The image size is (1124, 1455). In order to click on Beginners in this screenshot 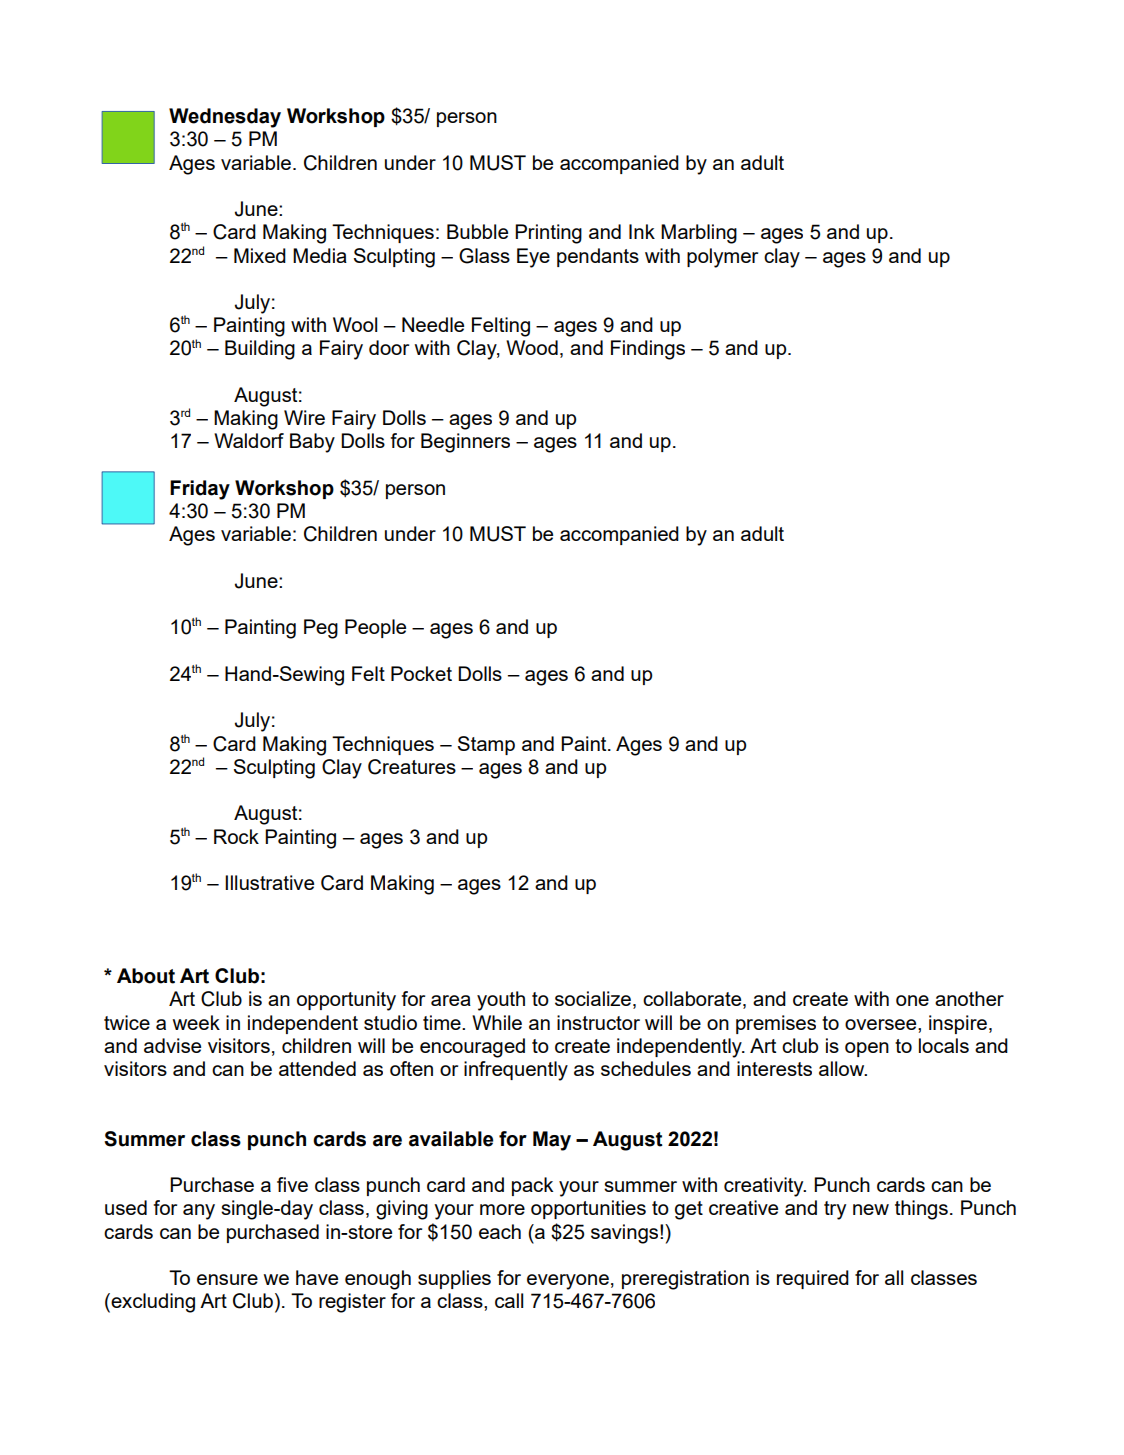, I will do `click(465, 443)`.
